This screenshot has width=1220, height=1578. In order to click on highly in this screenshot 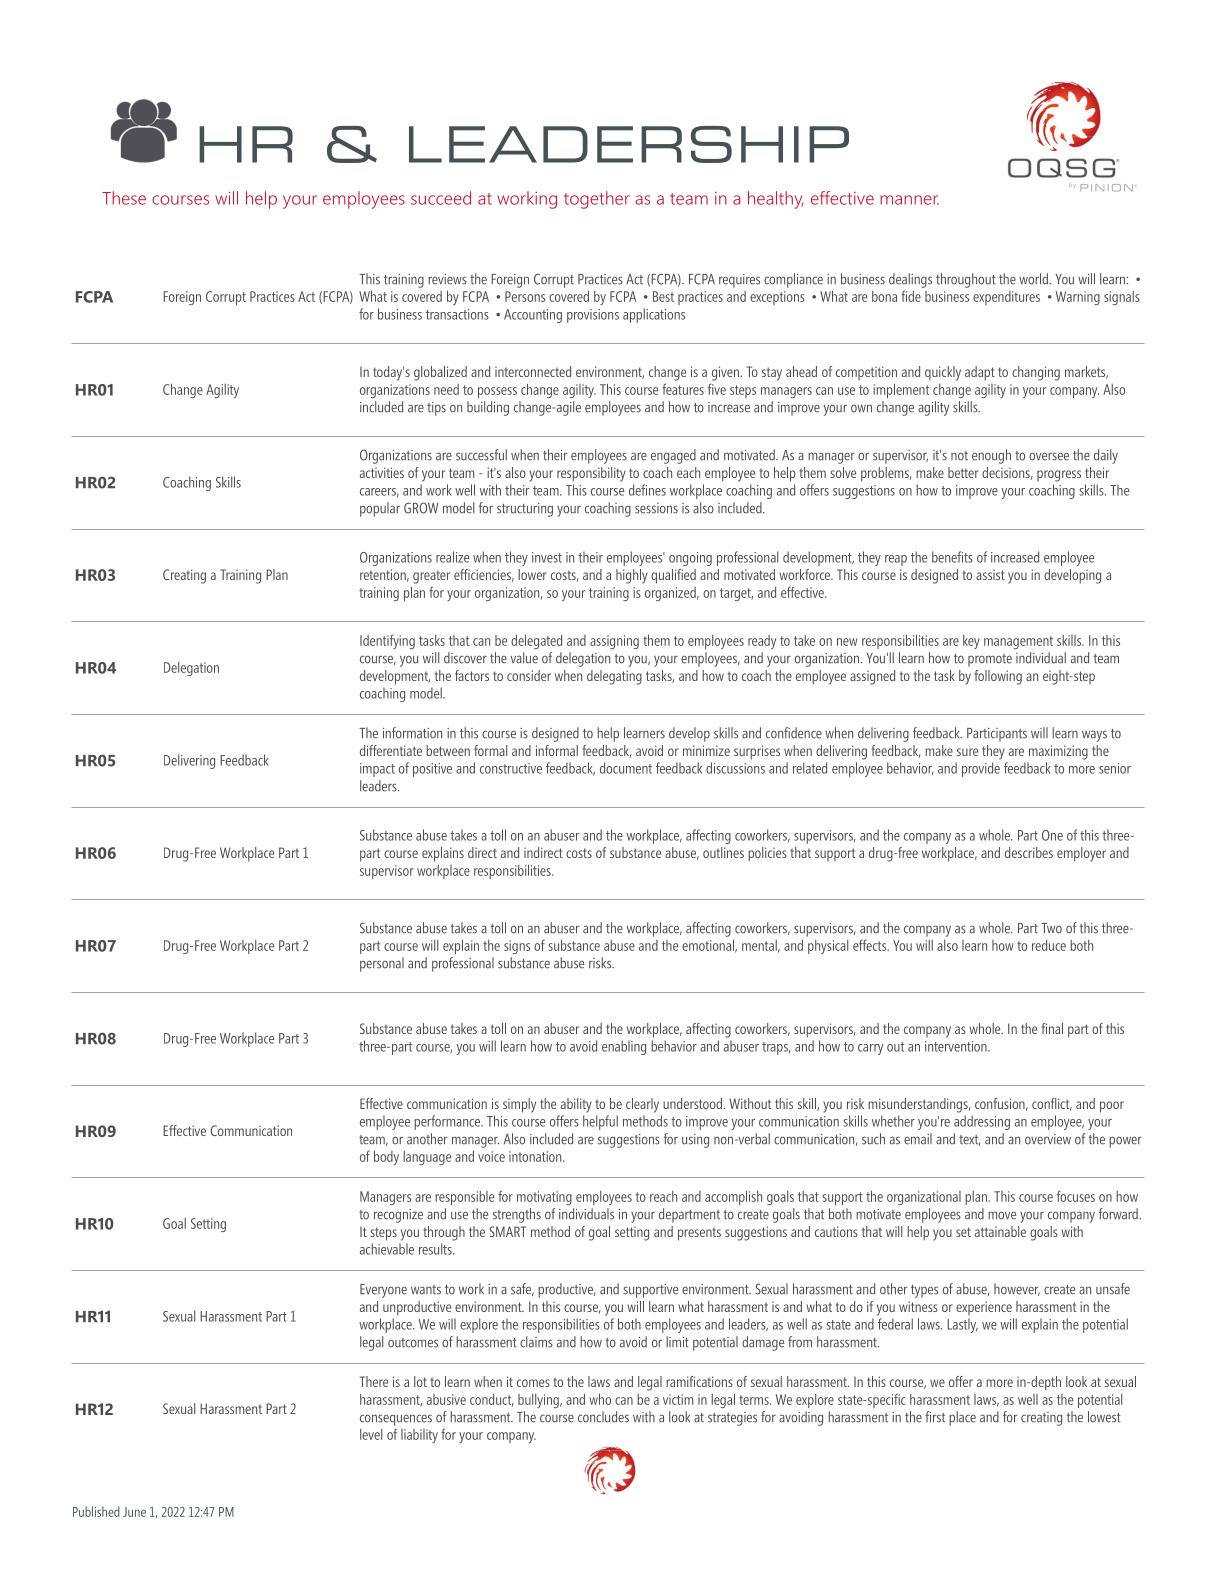, I will do `click(632, 576)`.
